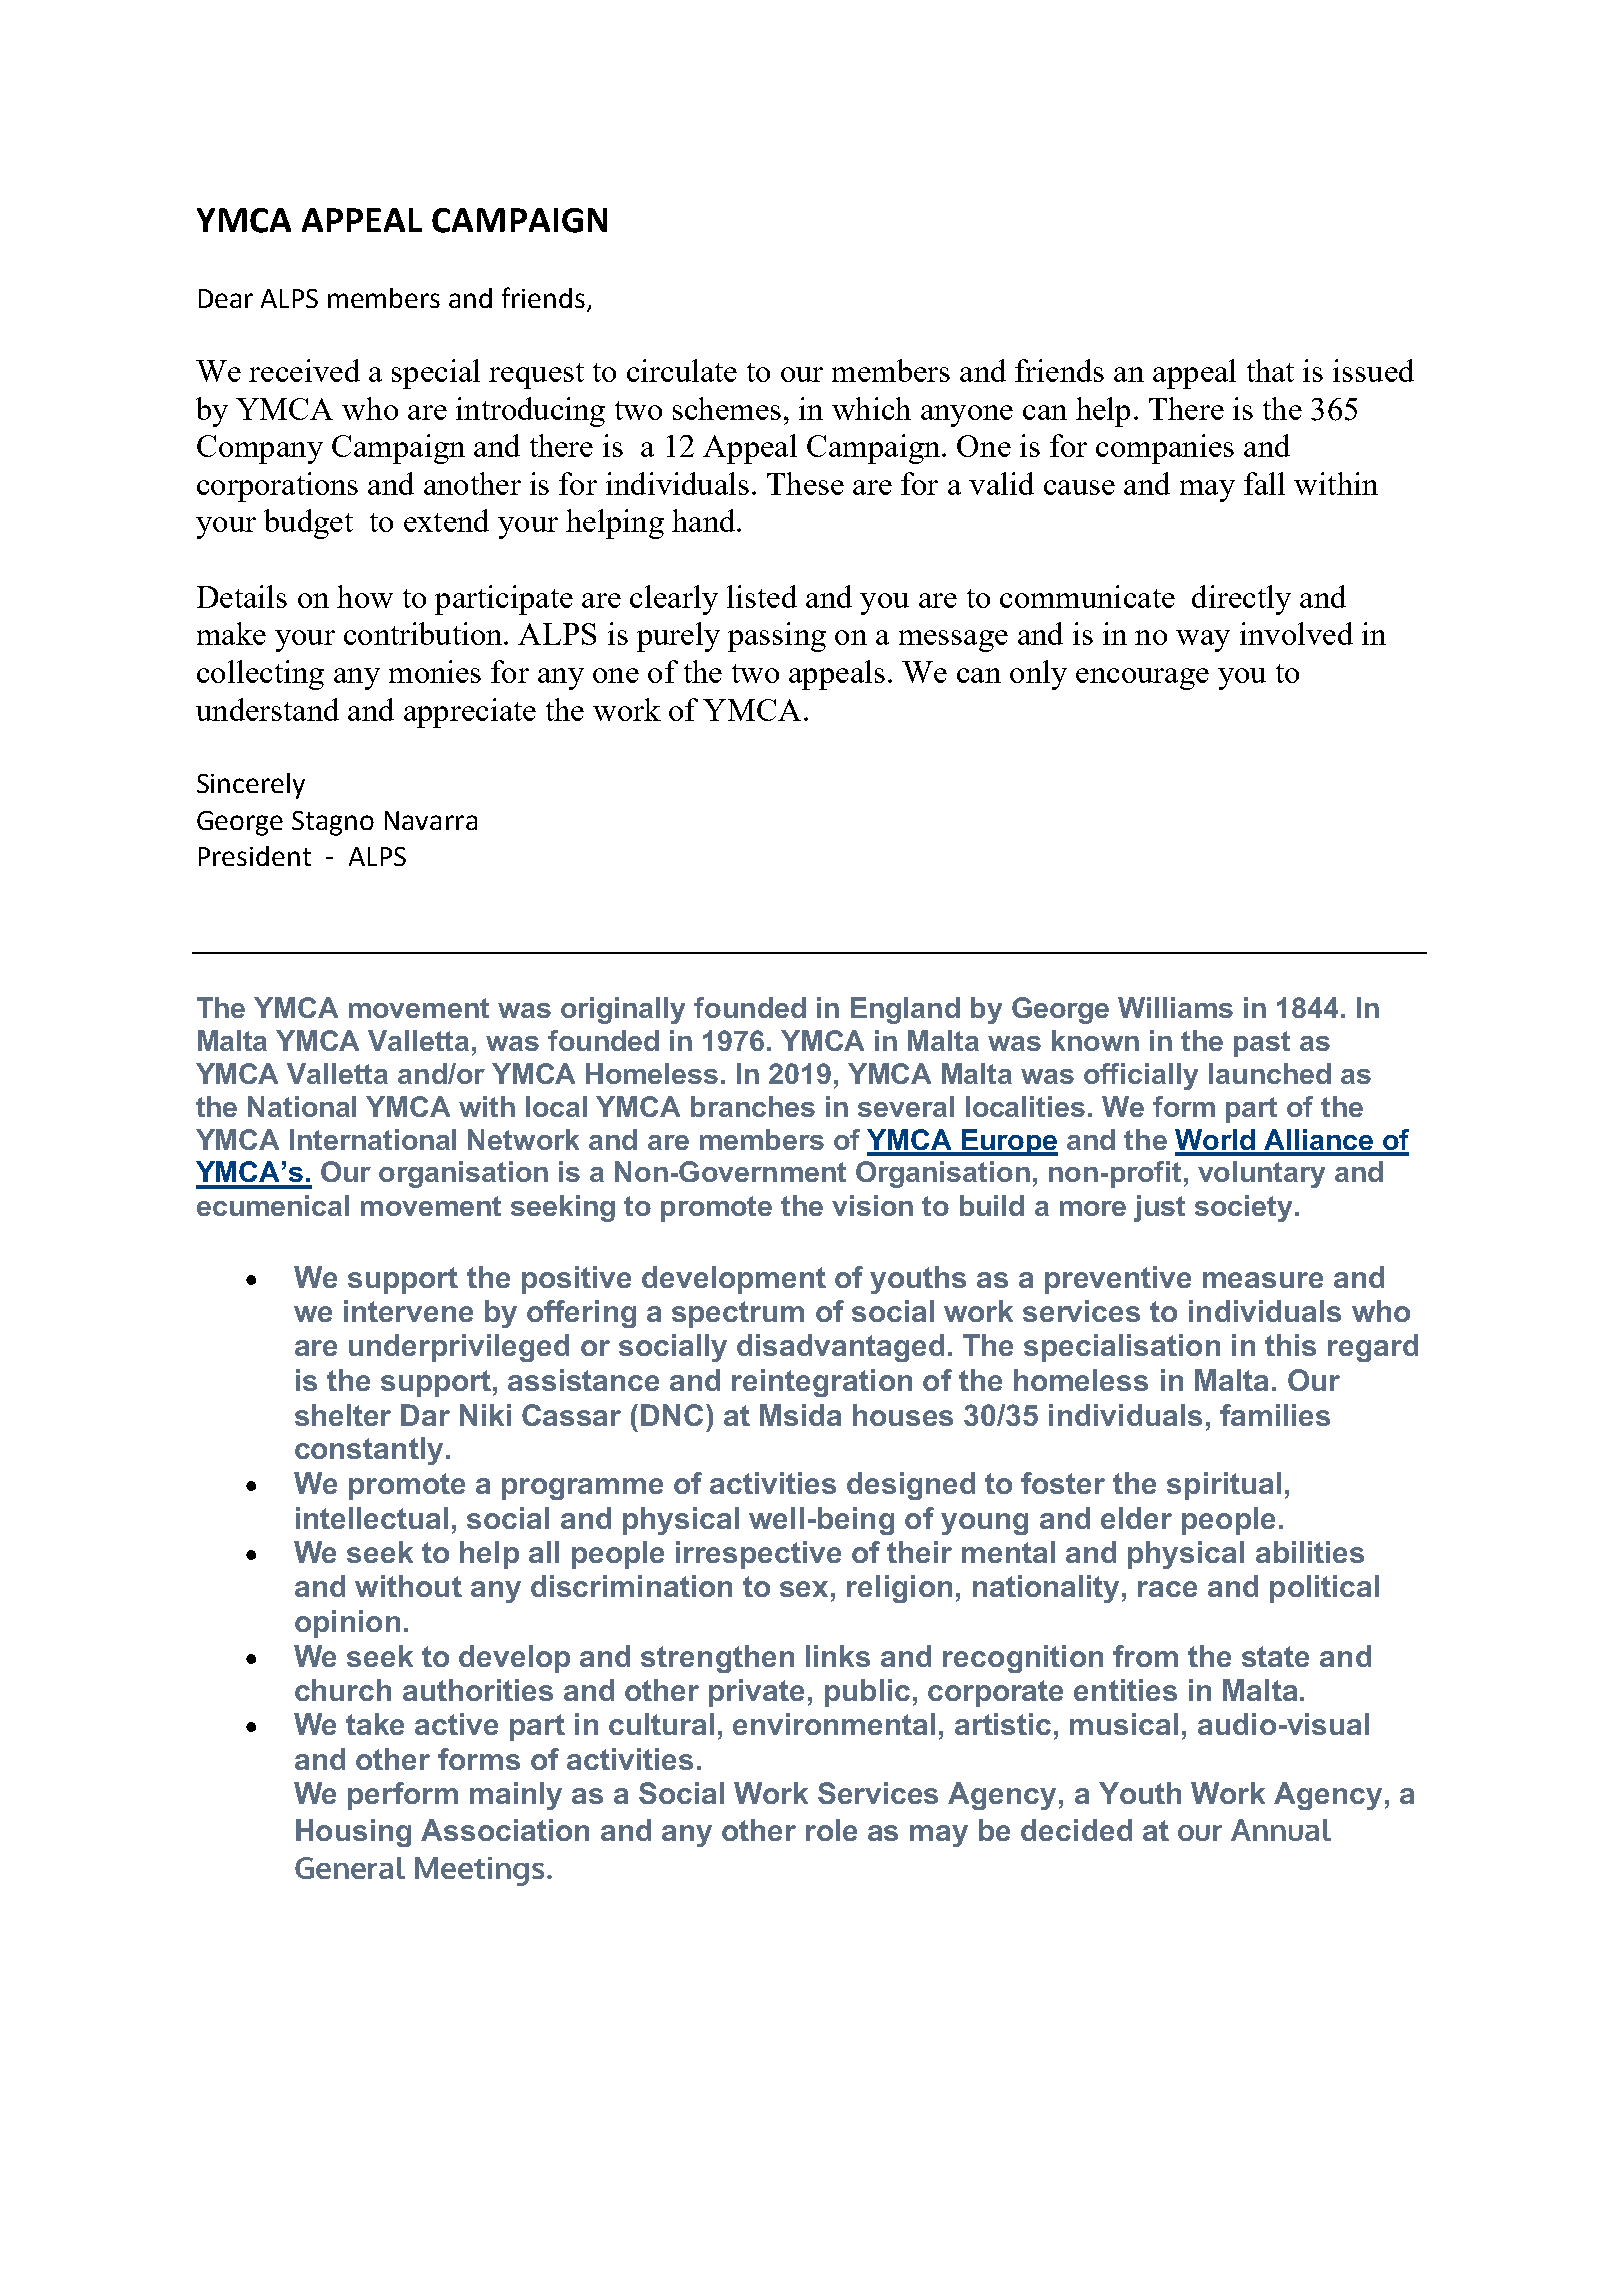 This screenshot has width=1619, height=2292. What do you see at coordinates (831, 1830) in the screenshot?
I see `role` at bounding box center [831, 1830].
